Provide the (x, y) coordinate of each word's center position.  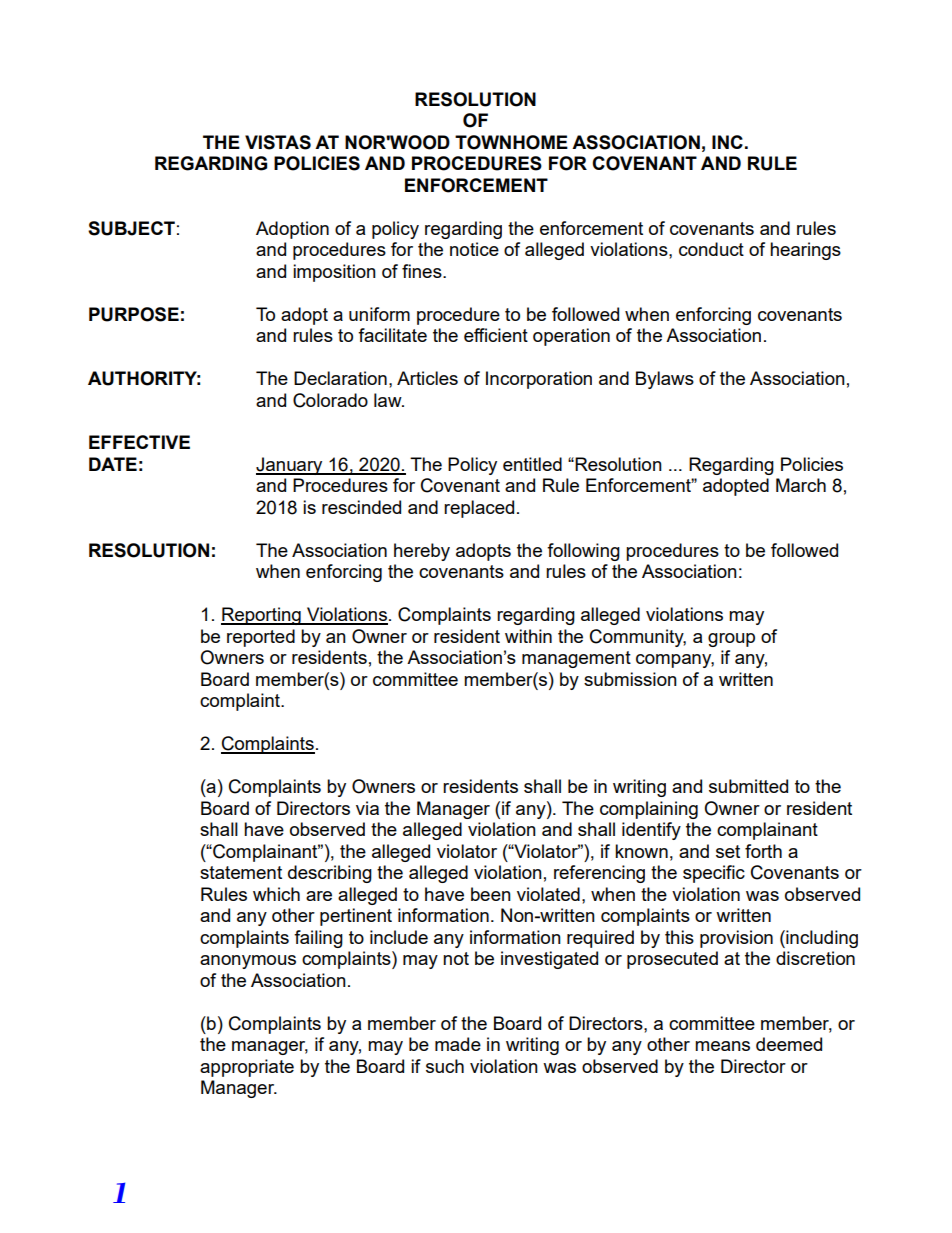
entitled (532, 464)
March (801, 485)
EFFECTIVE (139, 442)
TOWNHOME (511, 142)
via (367, 808)
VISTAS (278, 142)
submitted (748, 786)
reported (261, 638)
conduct (711, 249)
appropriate (247, 1068)
